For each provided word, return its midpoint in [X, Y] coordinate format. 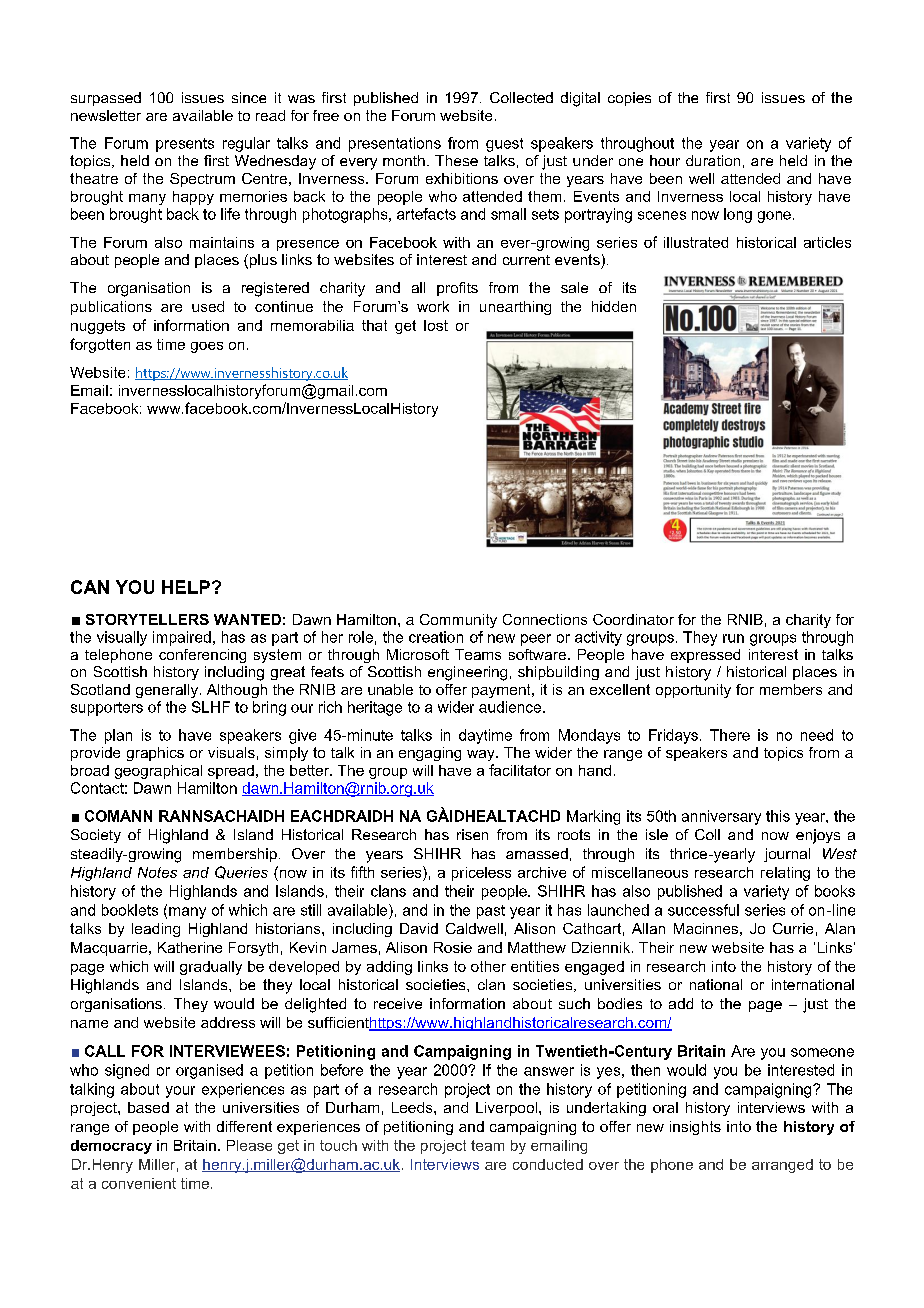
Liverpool [506, 1109]
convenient [139, 1183]
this [778, 816]
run [733, 638]
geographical [158, 772]
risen [472, 834]
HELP [186, 587]
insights [695, 1128]
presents [185, 145]
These [456, 160]
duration [713, 160]
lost [436, 325]
